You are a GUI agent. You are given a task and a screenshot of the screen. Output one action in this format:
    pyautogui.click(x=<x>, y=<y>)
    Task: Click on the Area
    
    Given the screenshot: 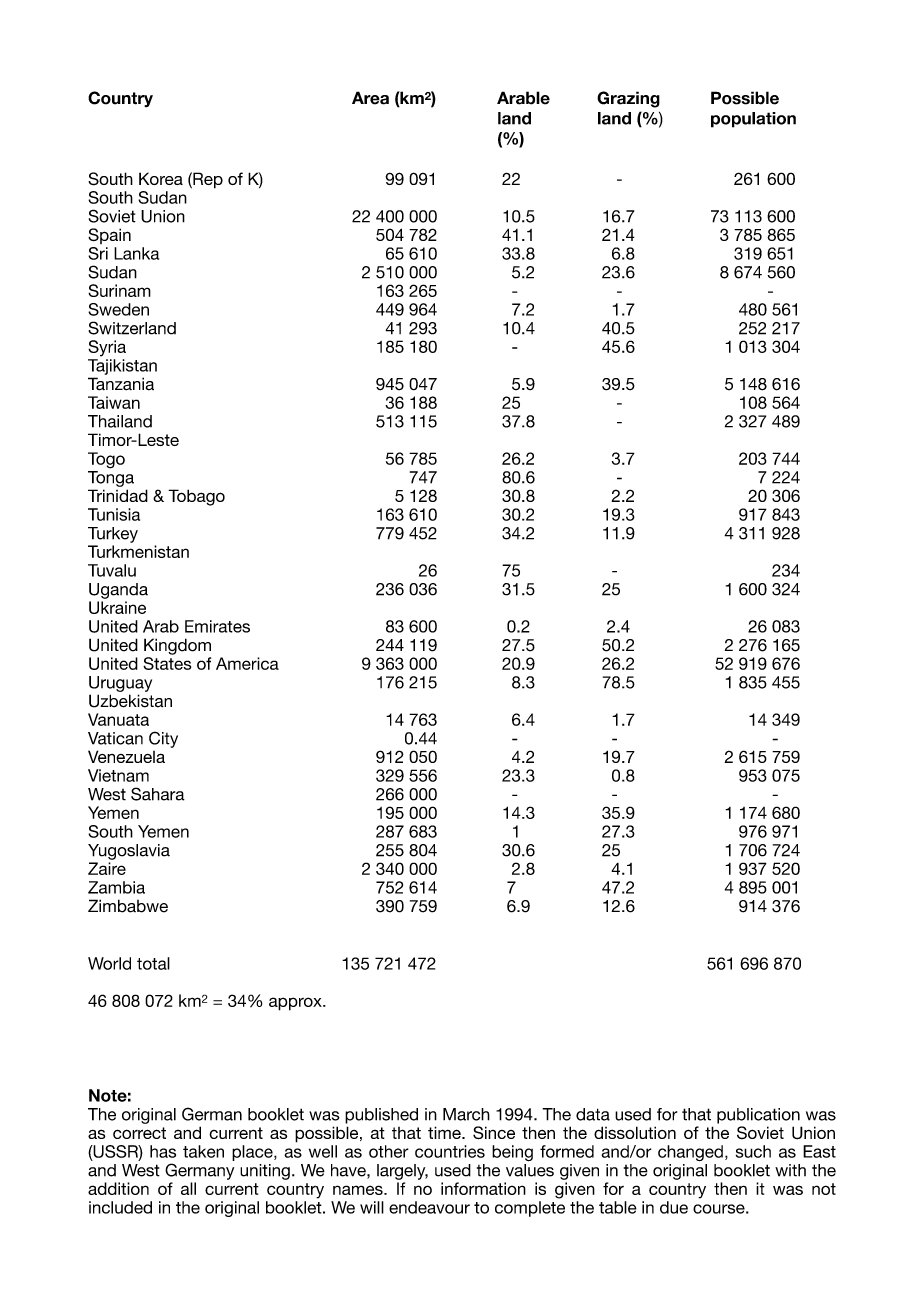 What is the action you would take?
    pyautogui.click(x=370, y=98)
